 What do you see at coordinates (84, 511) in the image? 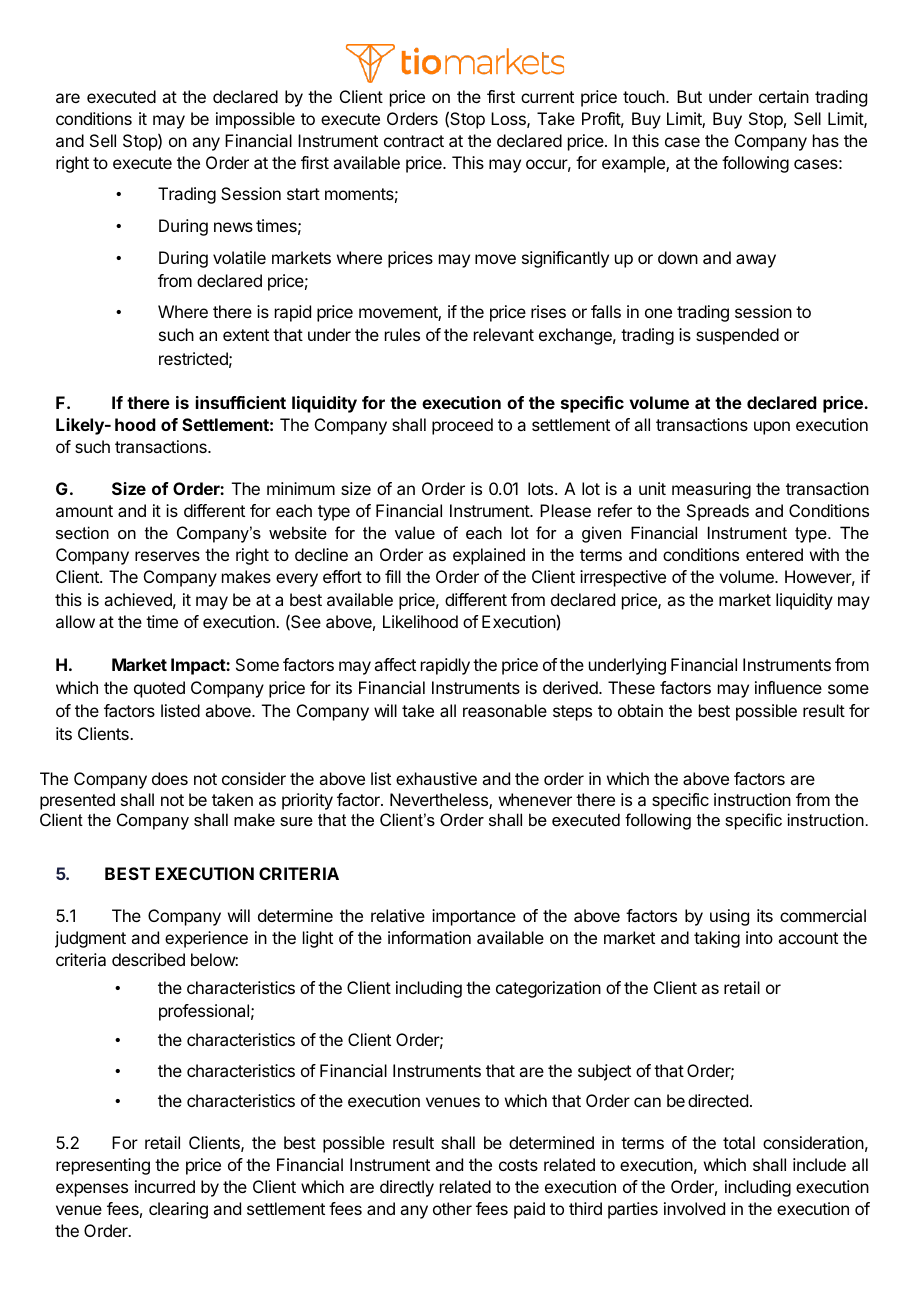
I see `amount` at bounding box center [84, 511].
